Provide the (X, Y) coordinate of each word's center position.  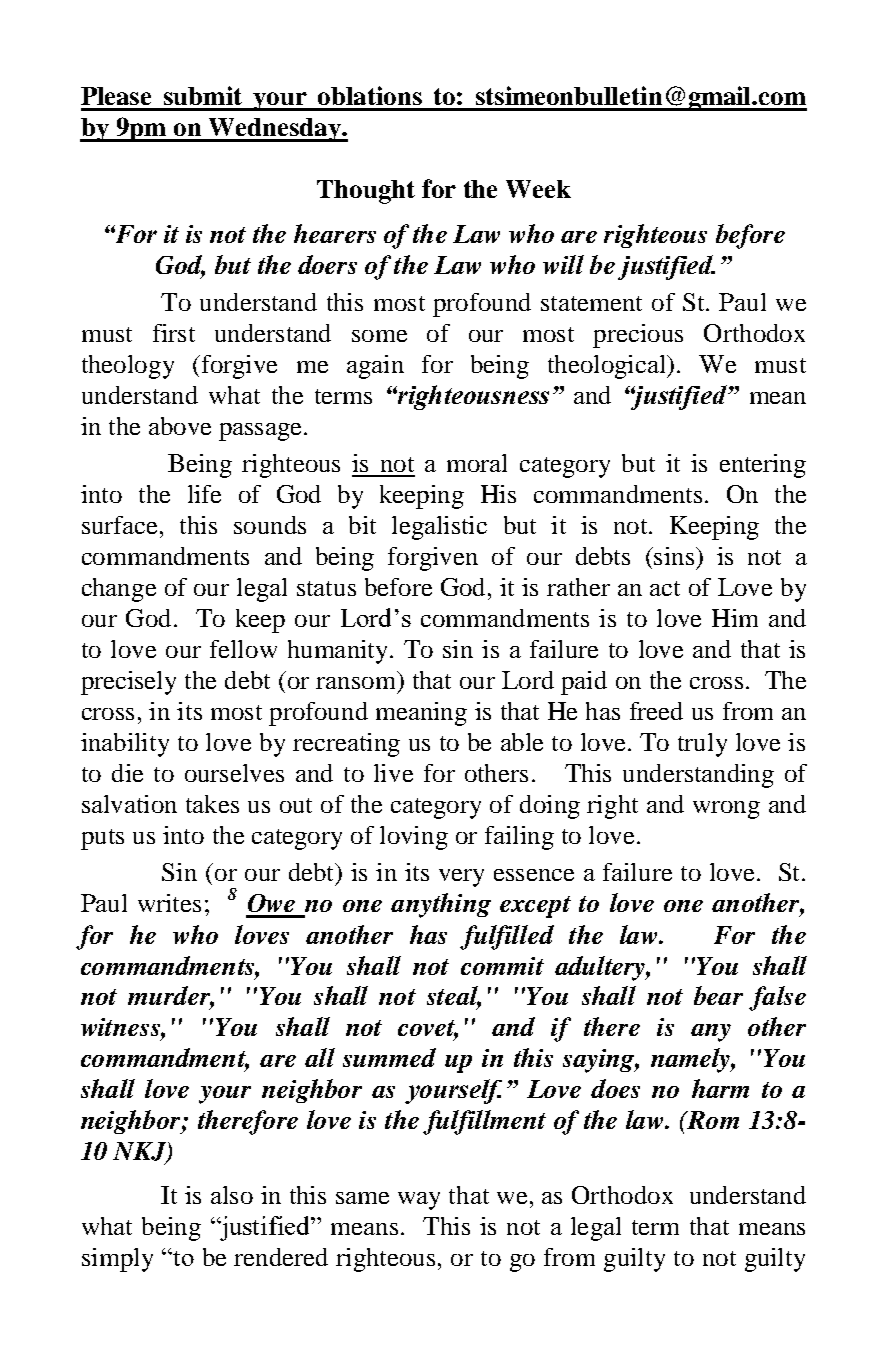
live (393, 773)
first (174, 333)
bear (718, 995)
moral (477, 463)
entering (763, 466)
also (232, 1195)
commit (502, 966)
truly (702, 745)
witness (121, 1027)
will (563, 264)
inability (125, 745)
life (204, 494)
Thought (366, 192)
